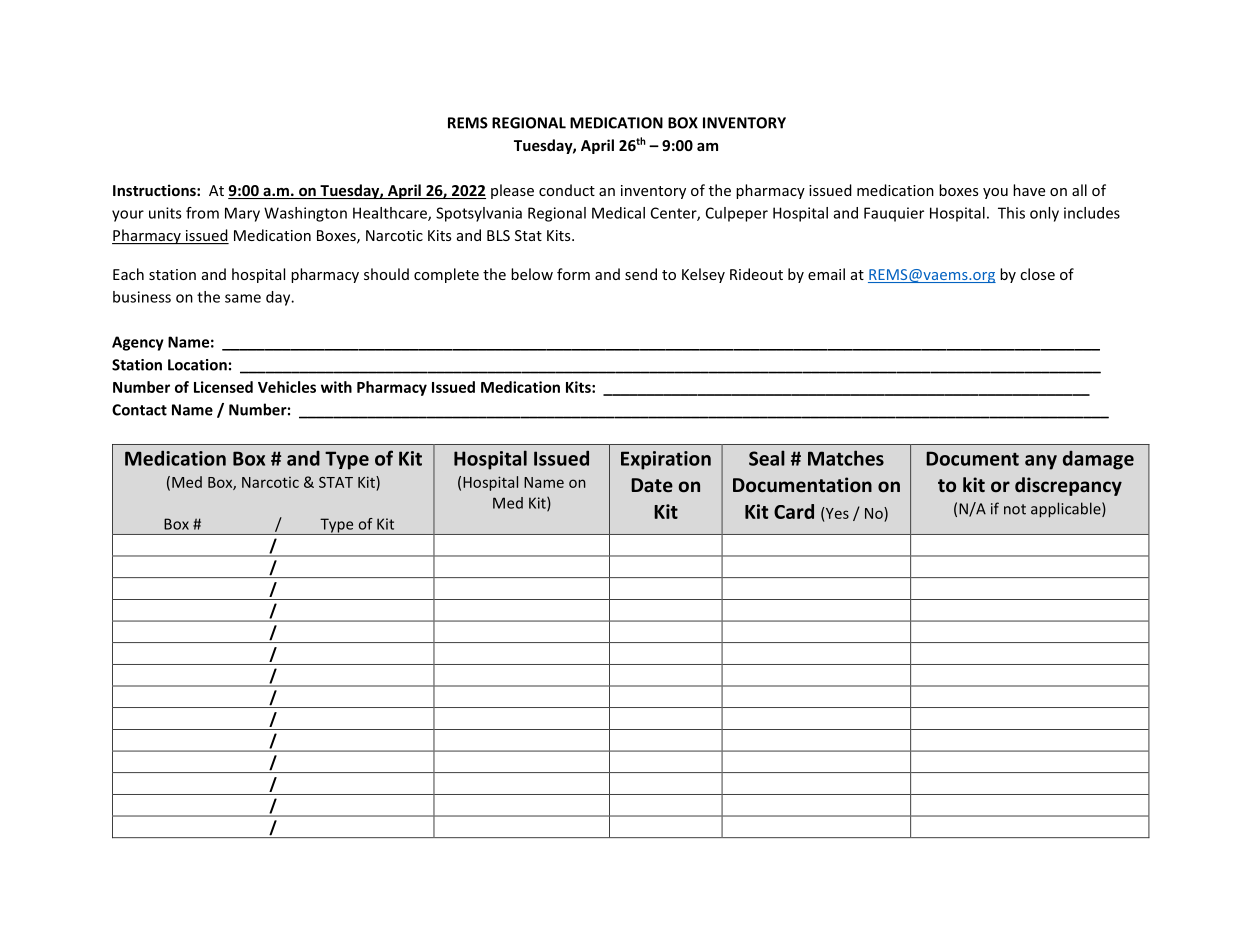 The height and width of the page is (952, 1233). What do you see at coordinates (567, 190) in the page?
I see `conduct` at bounding box center [567, 190].
